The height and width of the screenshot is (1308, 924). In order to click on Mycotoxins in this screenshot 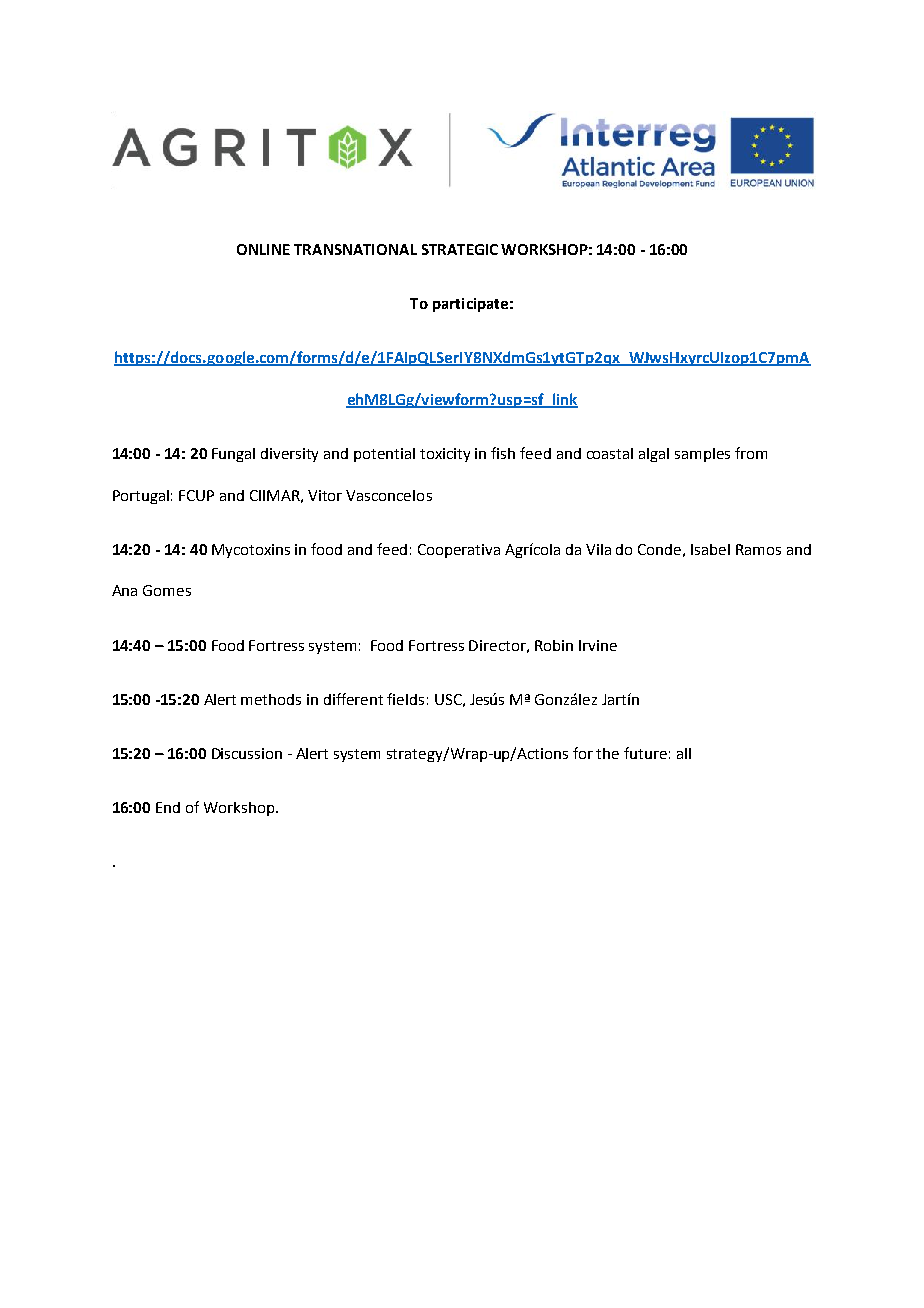, I will do `click(251, 551)`.
